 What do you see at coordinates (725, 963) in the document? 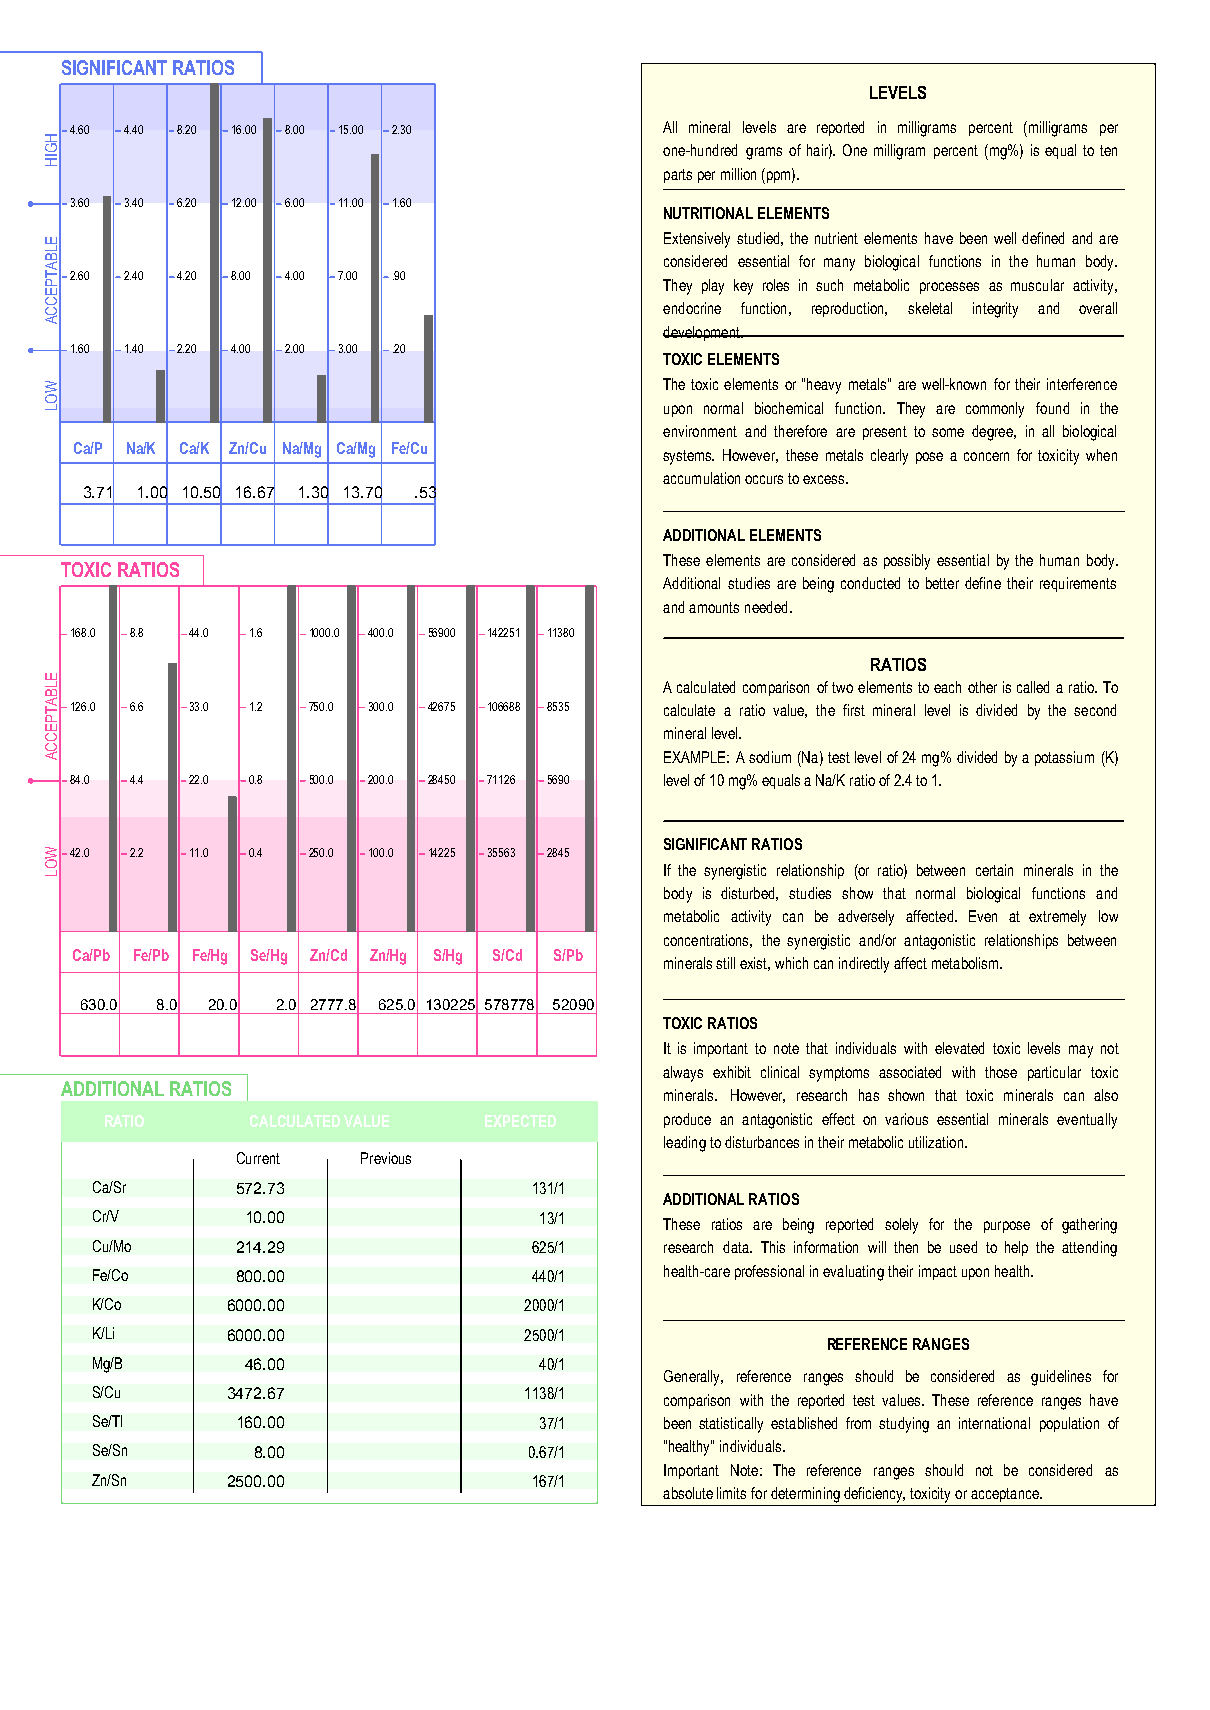
I see `still` at bounding box center [725, 963].
